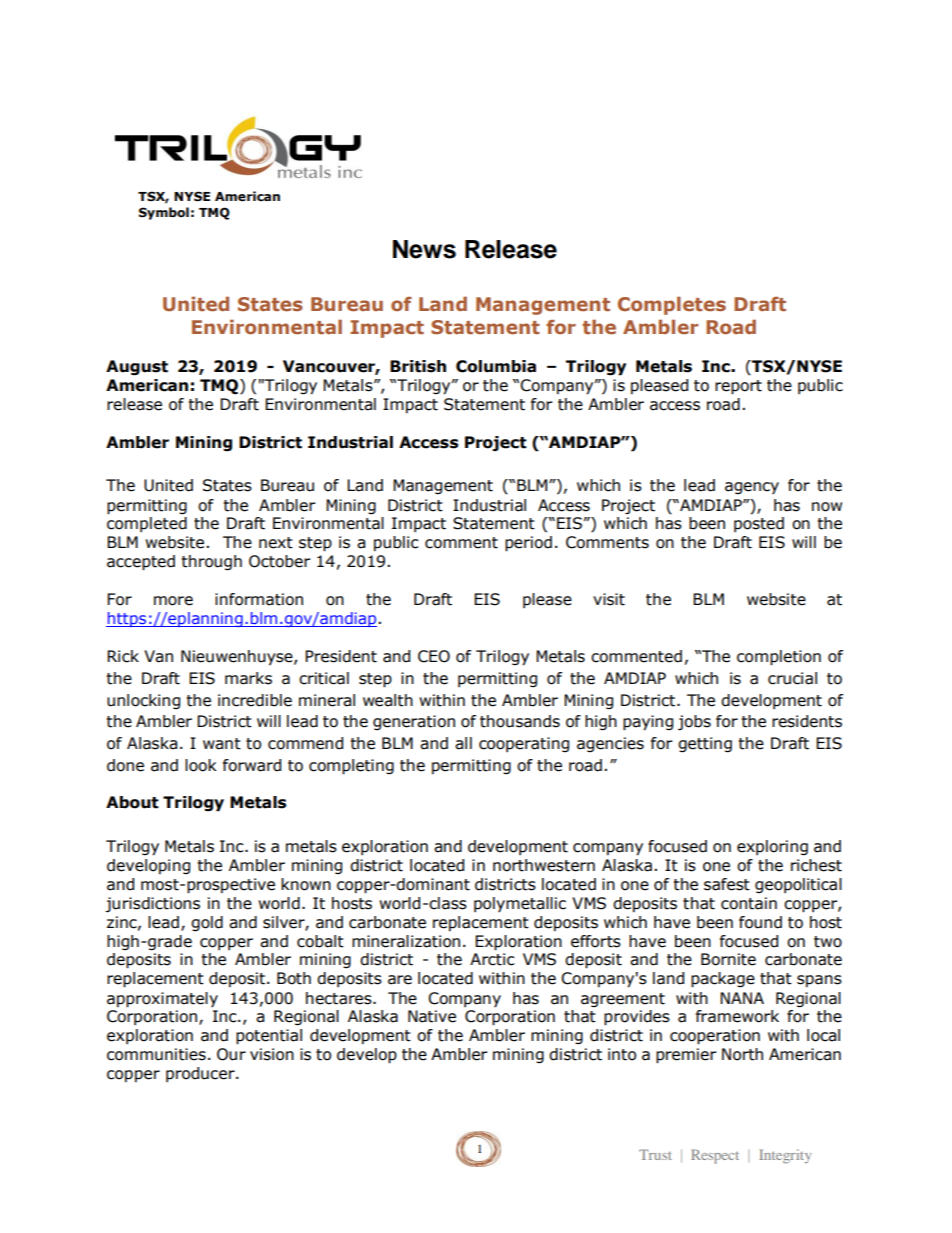  What do you see at coordinates (772, 847) in the screenshot?
I see `exploring` at bounding box center [772, 847].
